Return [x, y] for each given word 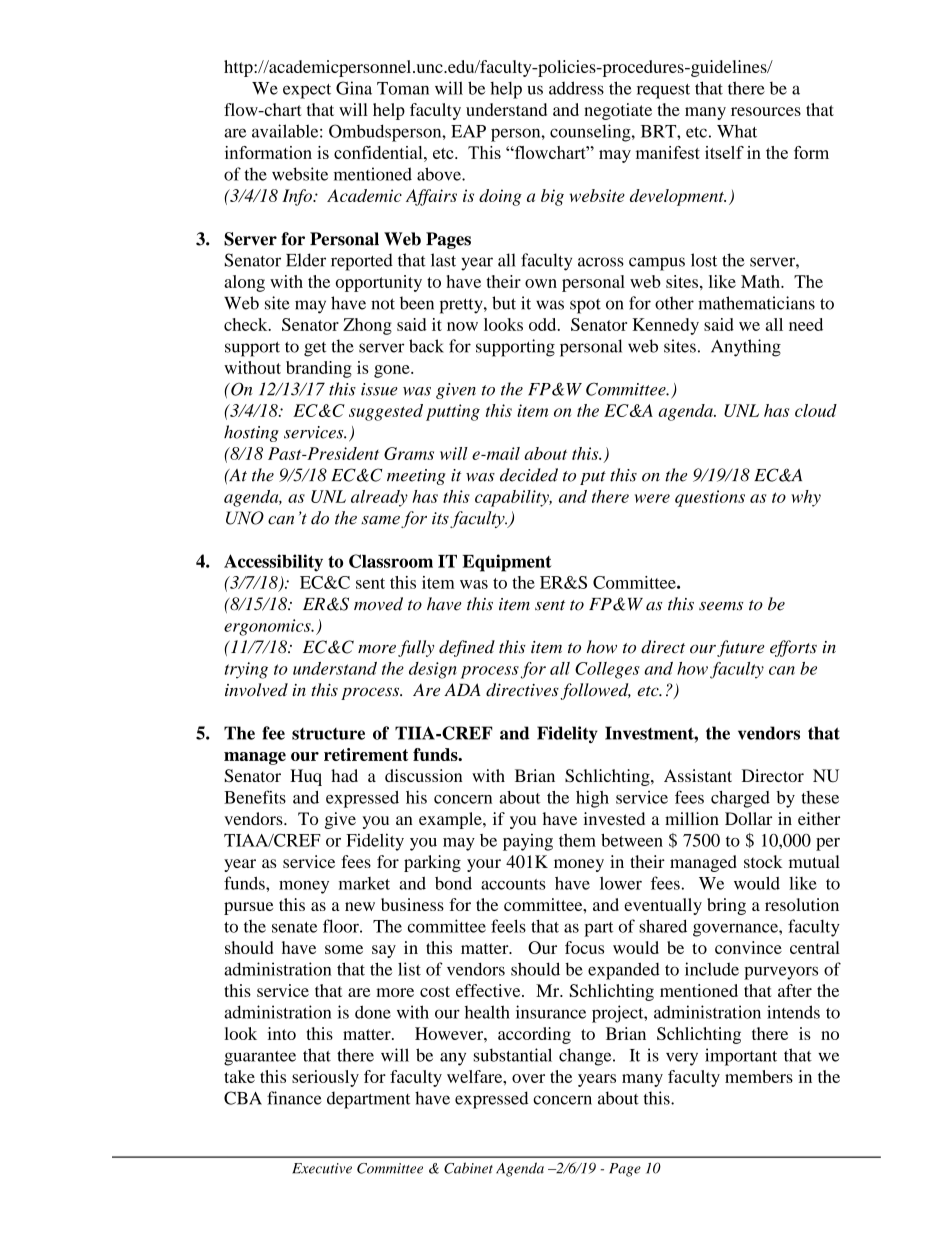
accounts [513, 884]
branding [319, 369]
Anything [746, 348]
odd [544, 324]
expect [307, 91]
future [740, 648]
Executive [322, 1168]
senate [294, 927]
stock [763, 861]
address [576, 88]
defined [467, 648]
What [737, 131]
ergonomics [268, 627]
